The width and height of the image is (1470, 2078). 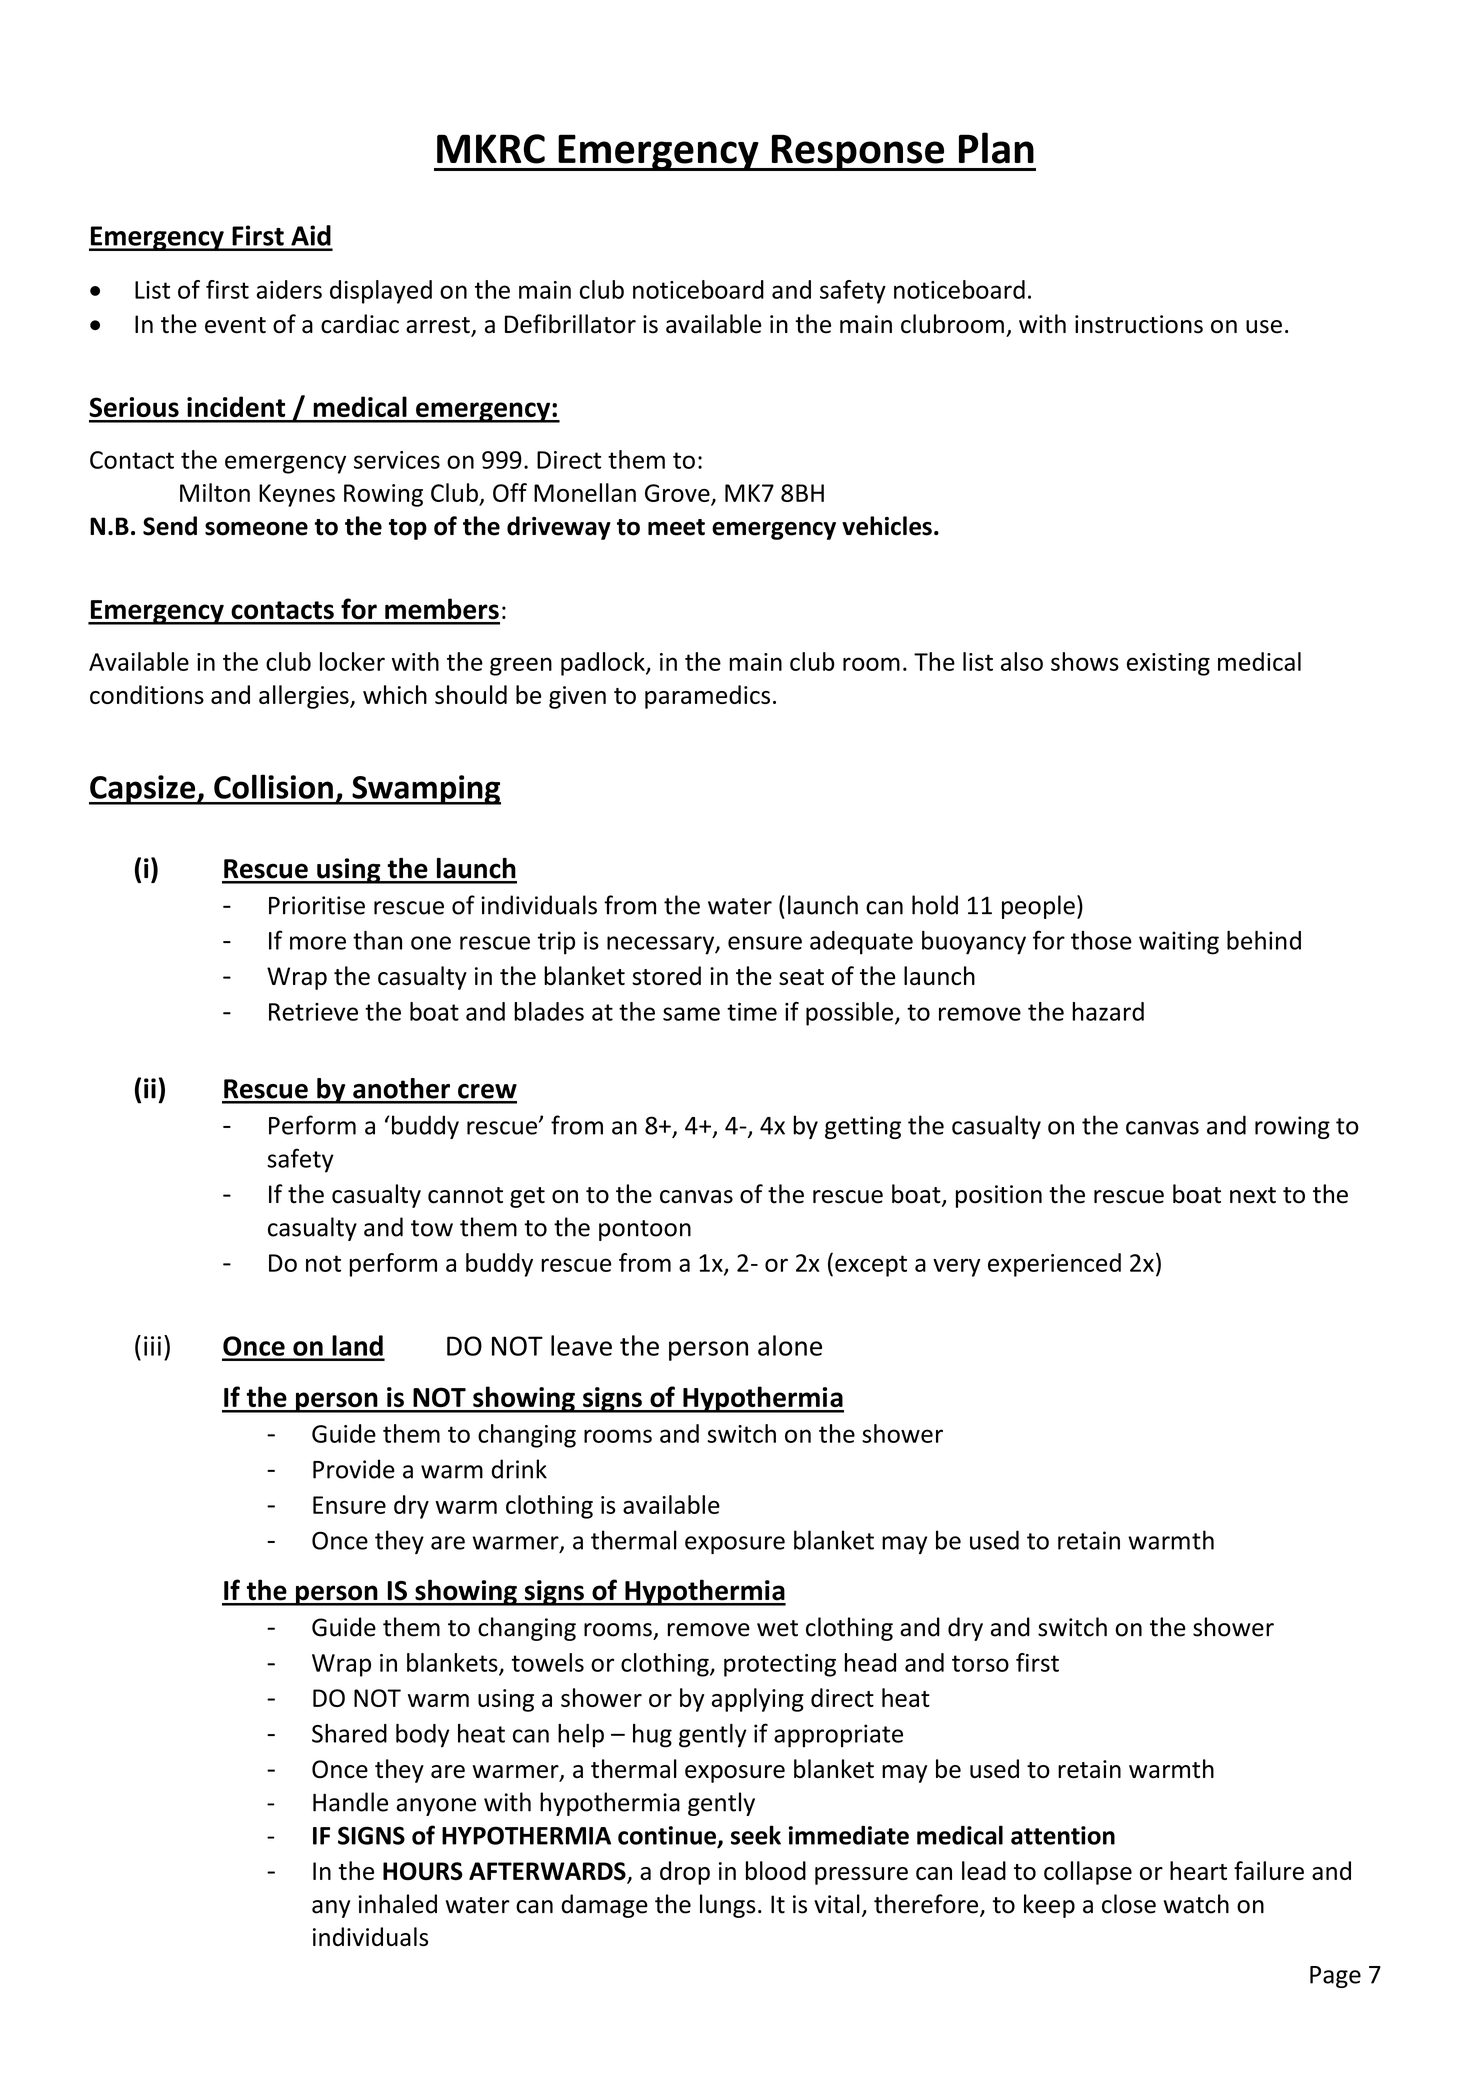 I want to click on iii, so click(x=152, y=1346).
